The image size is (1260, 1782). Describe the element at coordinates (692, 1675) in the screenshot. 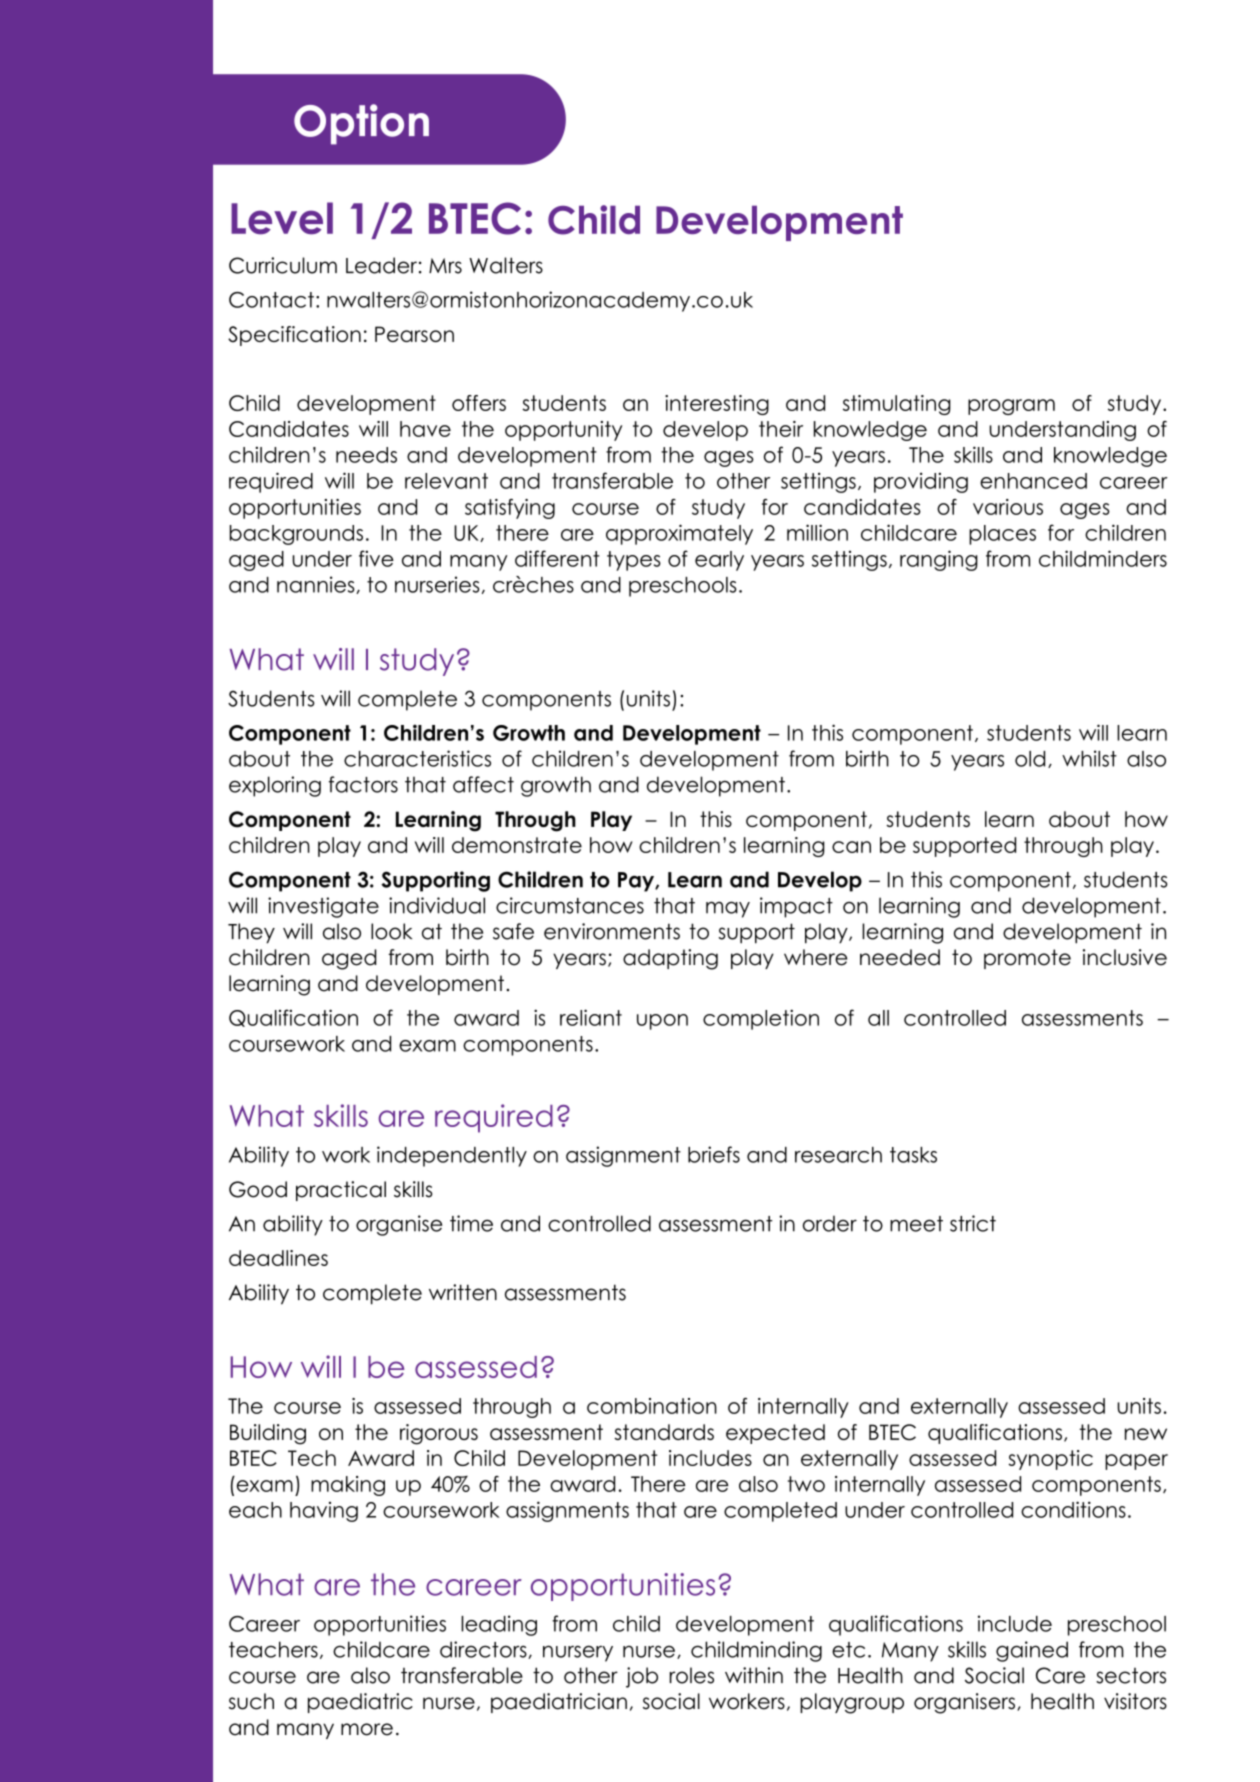

I see `roles` at that location.
